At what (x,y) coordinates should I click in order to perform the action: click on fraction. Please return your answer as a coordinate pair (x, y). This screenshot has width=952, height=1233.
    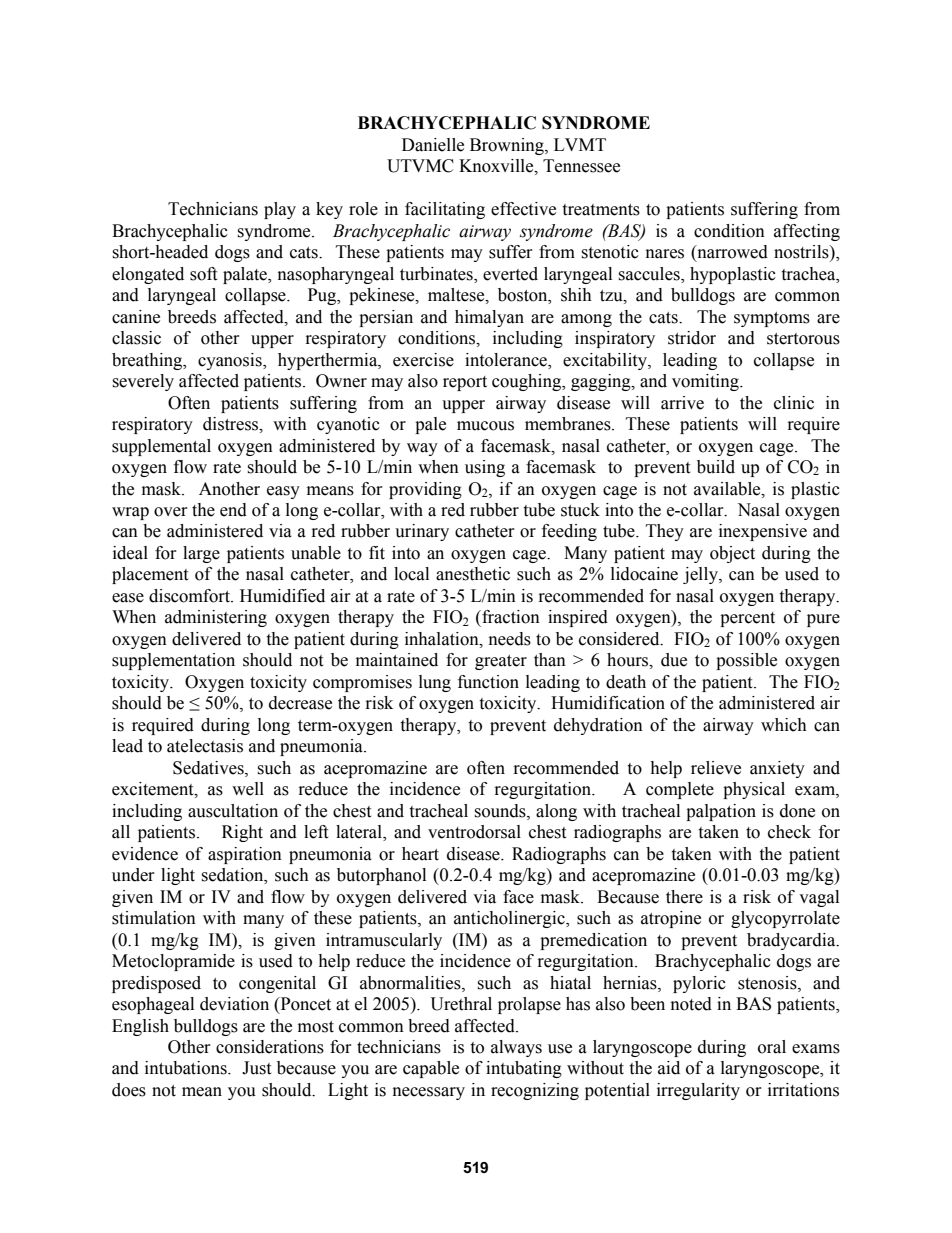
    Looking at the image, I should click on (510, 617).
